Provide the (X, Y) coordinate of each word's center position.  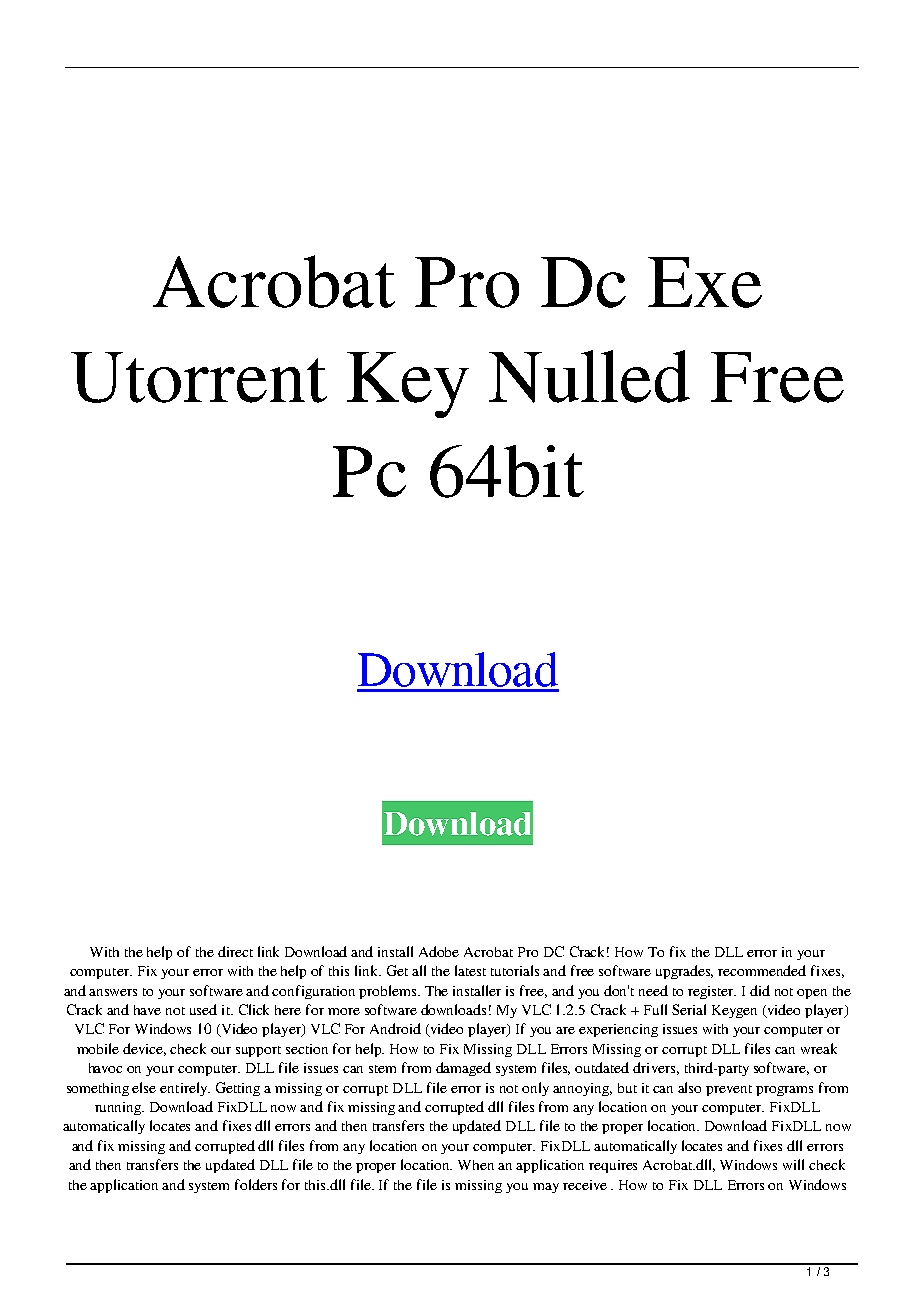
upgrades (684, 972)
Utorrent (199, 377)
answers (113, 992)
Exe (705, 282)
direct (235, 951)
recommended (762, 970)
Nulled (589, 376)
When (476, 1165)
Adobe (439, 951)
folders (256, 1184)
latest (470, 970)
